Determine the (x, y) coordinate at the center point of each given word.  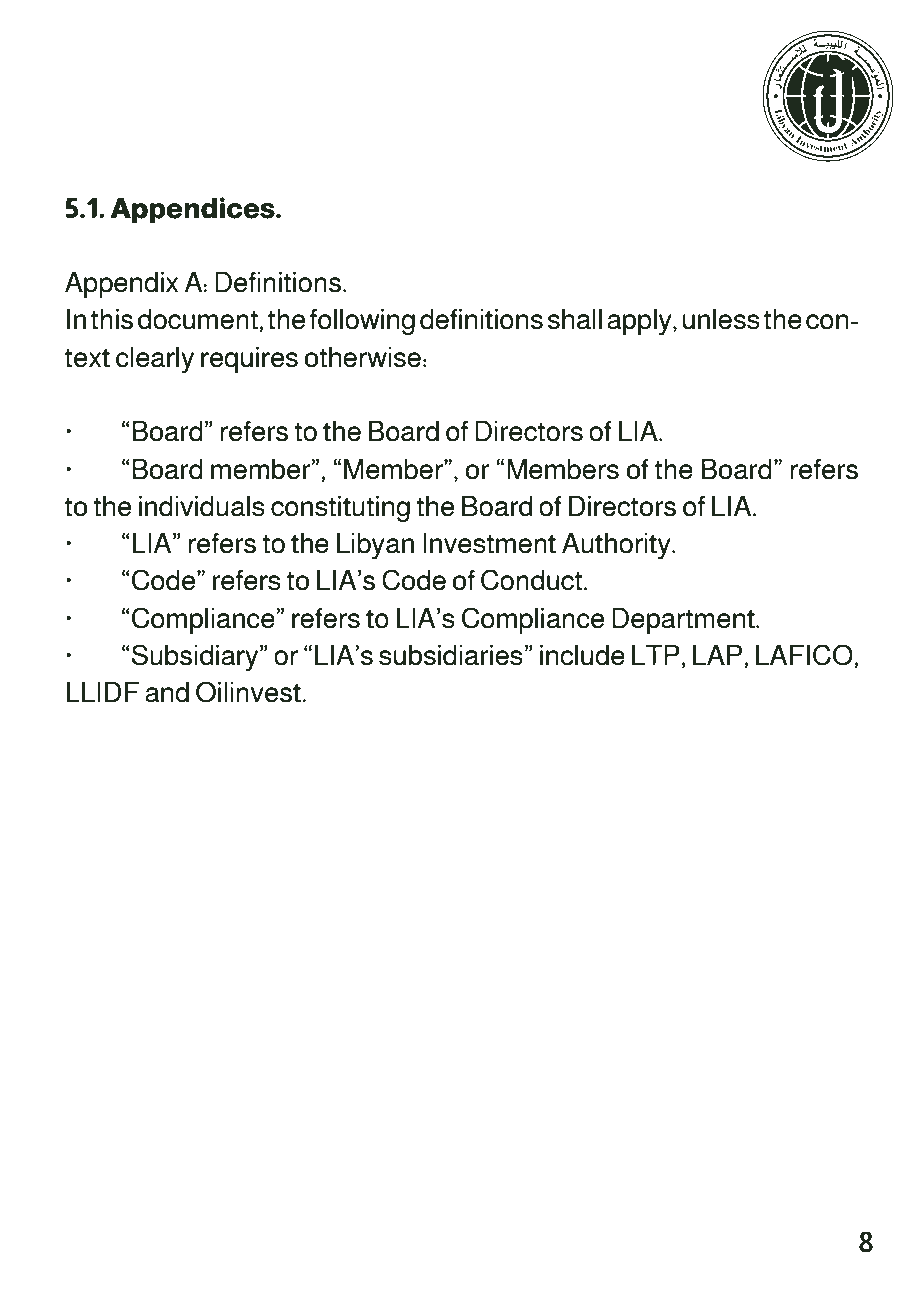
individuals (202, 506)
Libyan (375, 546)
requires (249, 360)
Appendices (193, 210)
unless (721, 319)
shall (574, 319)
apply (640, 322)
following (362, 322)
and (167, 692)
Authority (617, 546)
